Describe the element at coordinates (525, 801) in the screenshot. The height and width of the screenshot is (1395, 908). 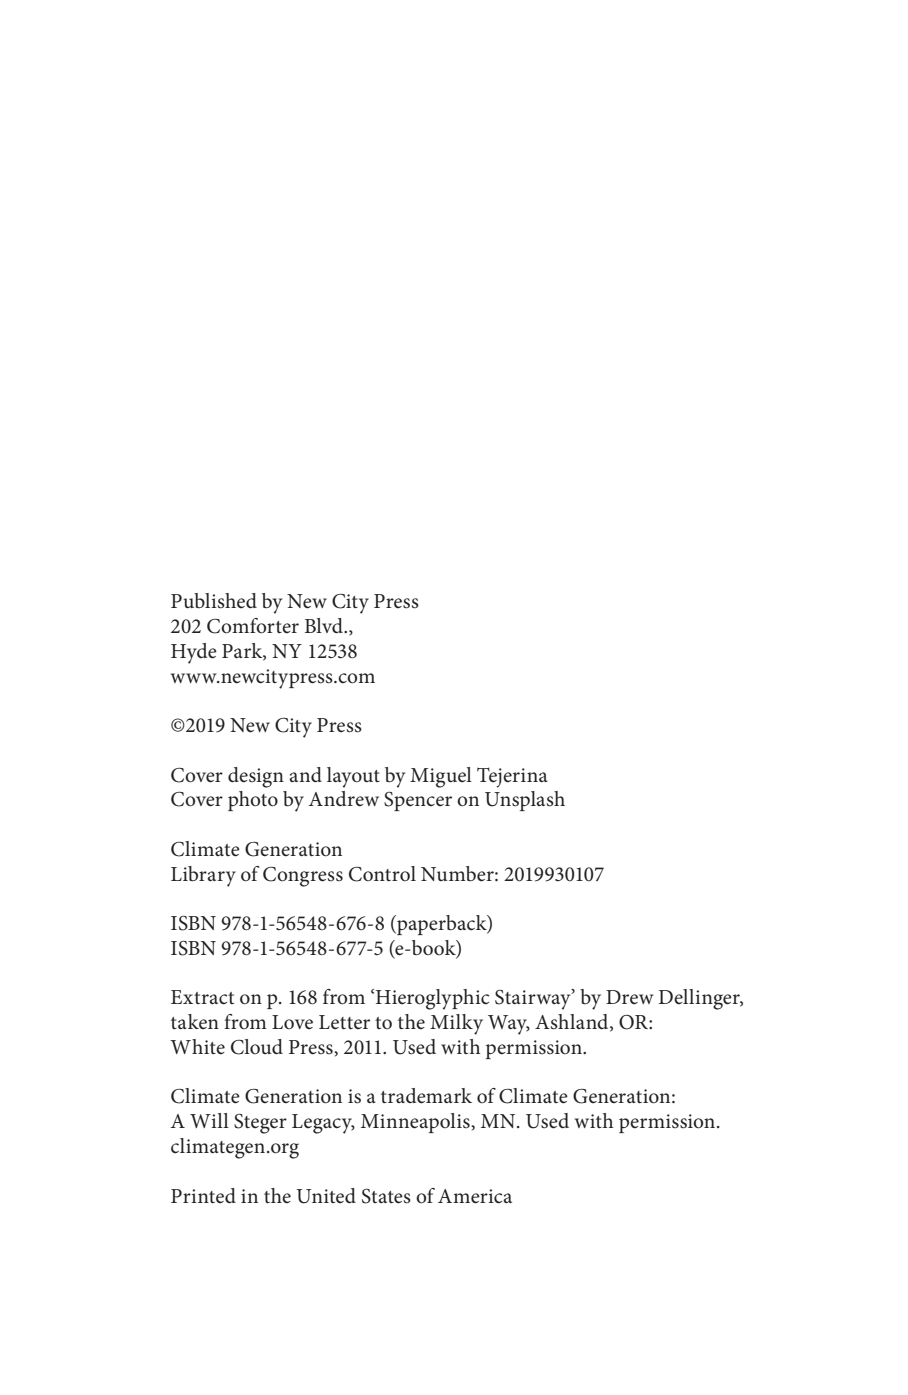
I see `Unsplash` at that location.
